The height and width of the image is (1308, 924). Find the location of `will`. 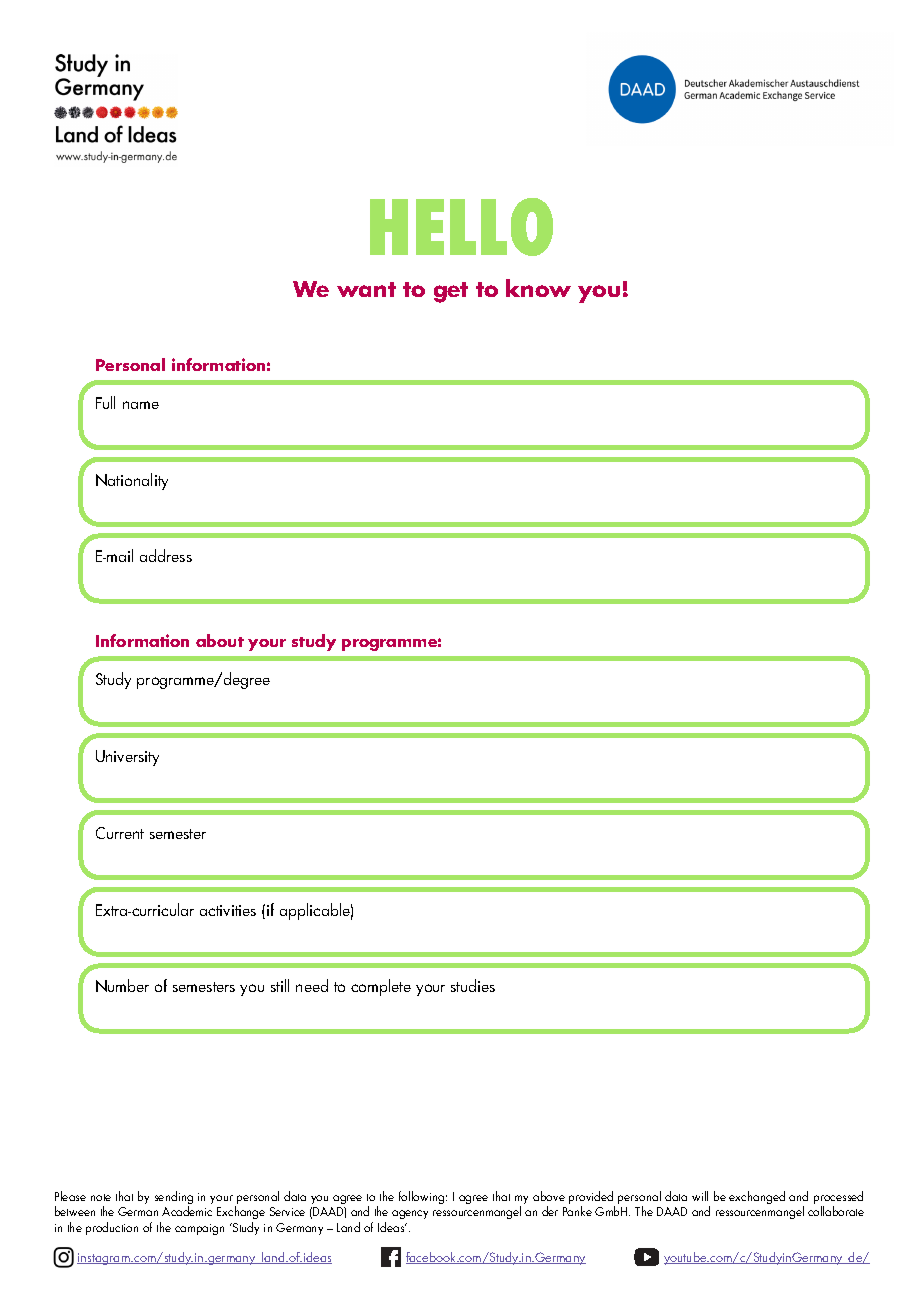

will is located at coordinates (700, 1196).
